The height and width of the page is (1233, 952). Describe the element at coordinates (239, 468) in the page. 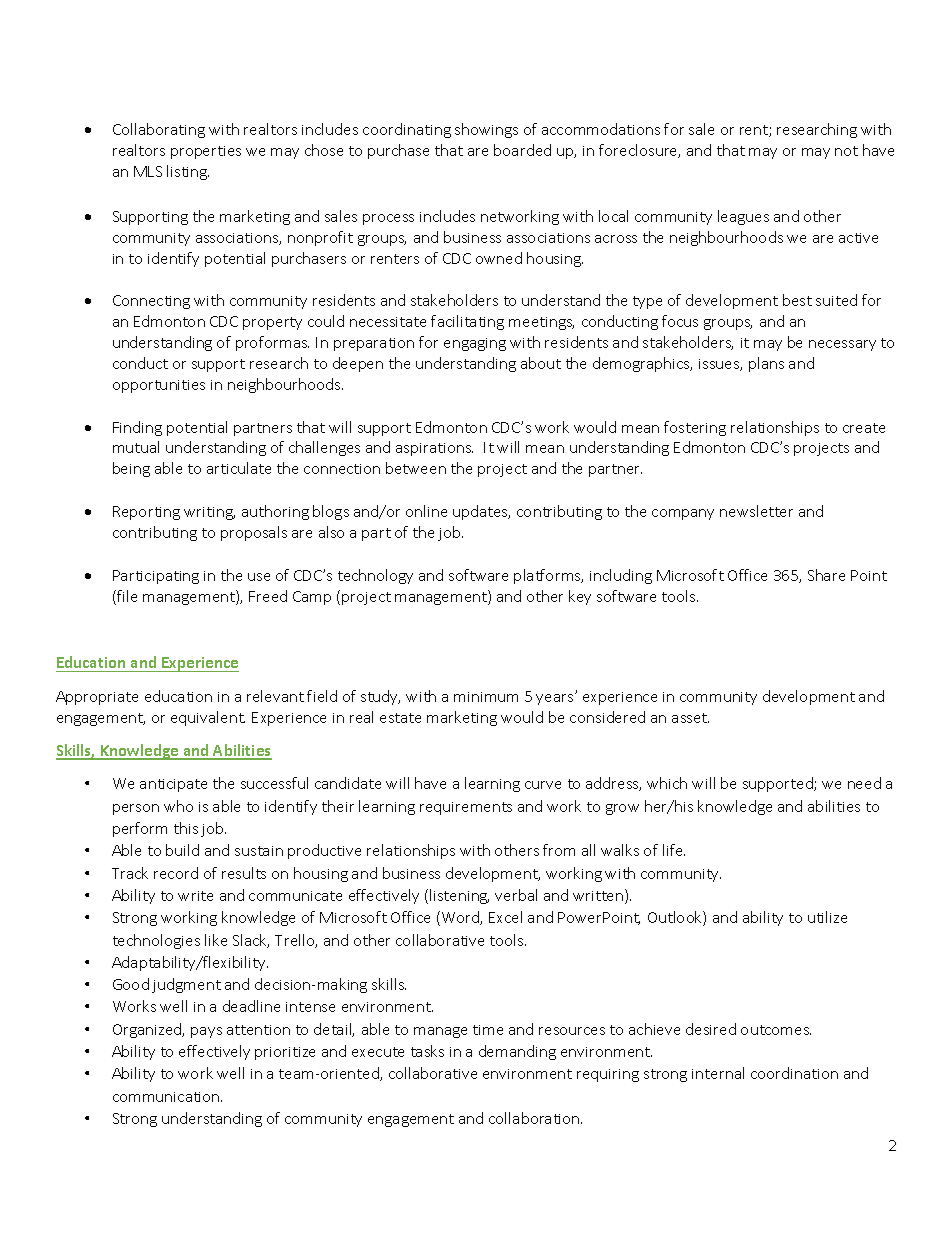

I see `articulate` at that location.
